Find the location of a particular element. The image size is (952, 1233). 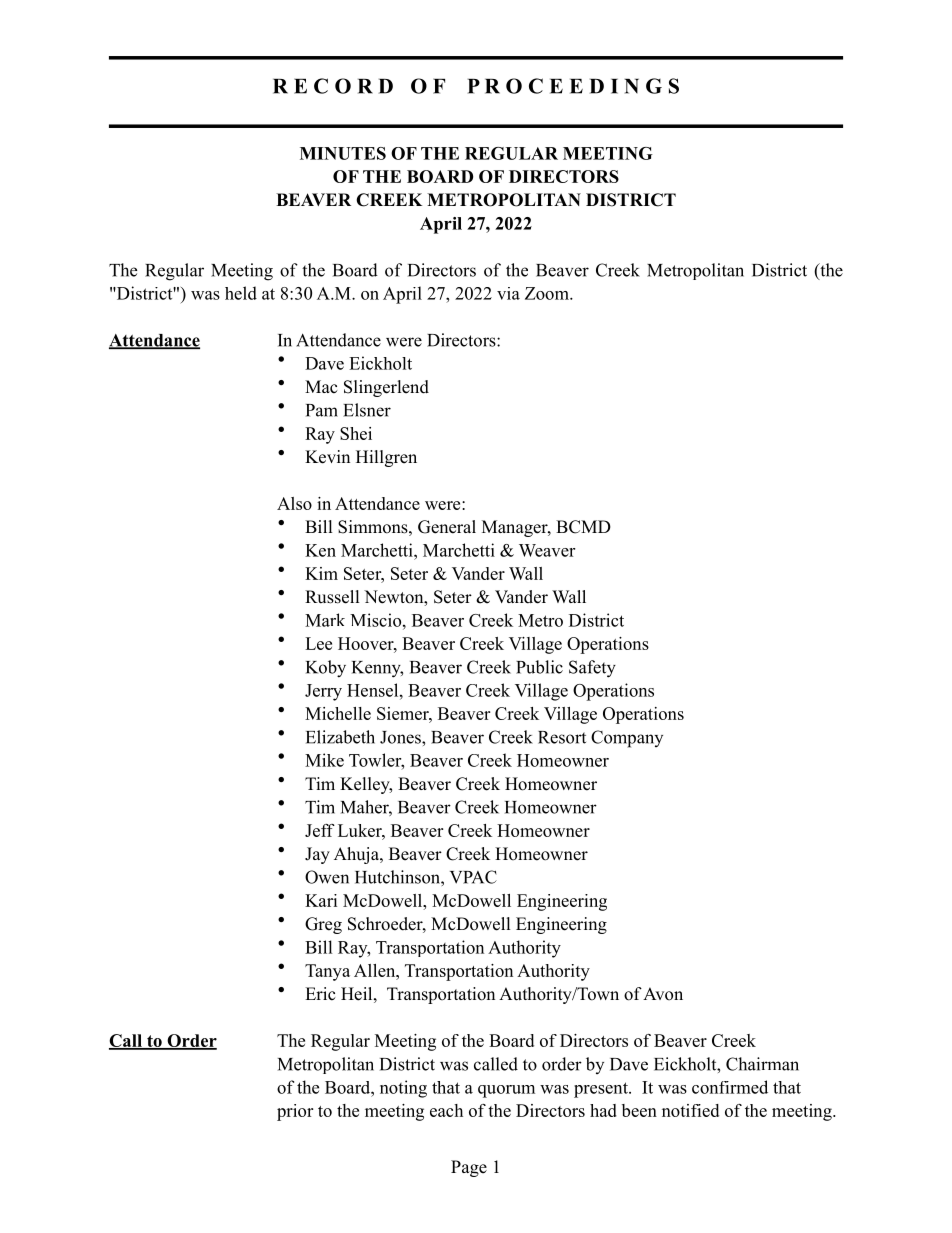

Resort is located at coordinates (562, 737).
